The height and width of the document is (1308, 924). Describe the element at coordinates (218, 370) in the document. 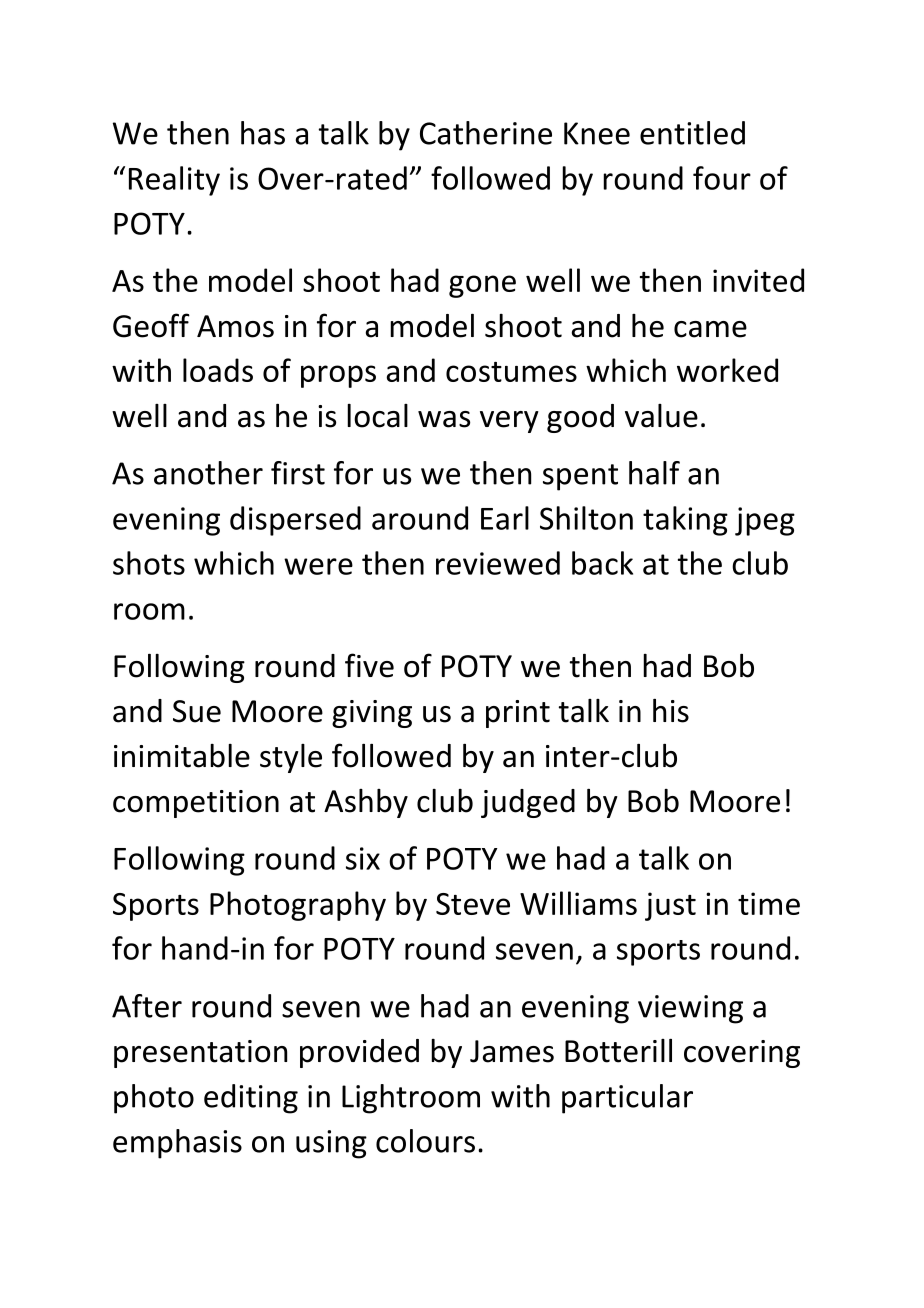

I see `loads` at that location.
